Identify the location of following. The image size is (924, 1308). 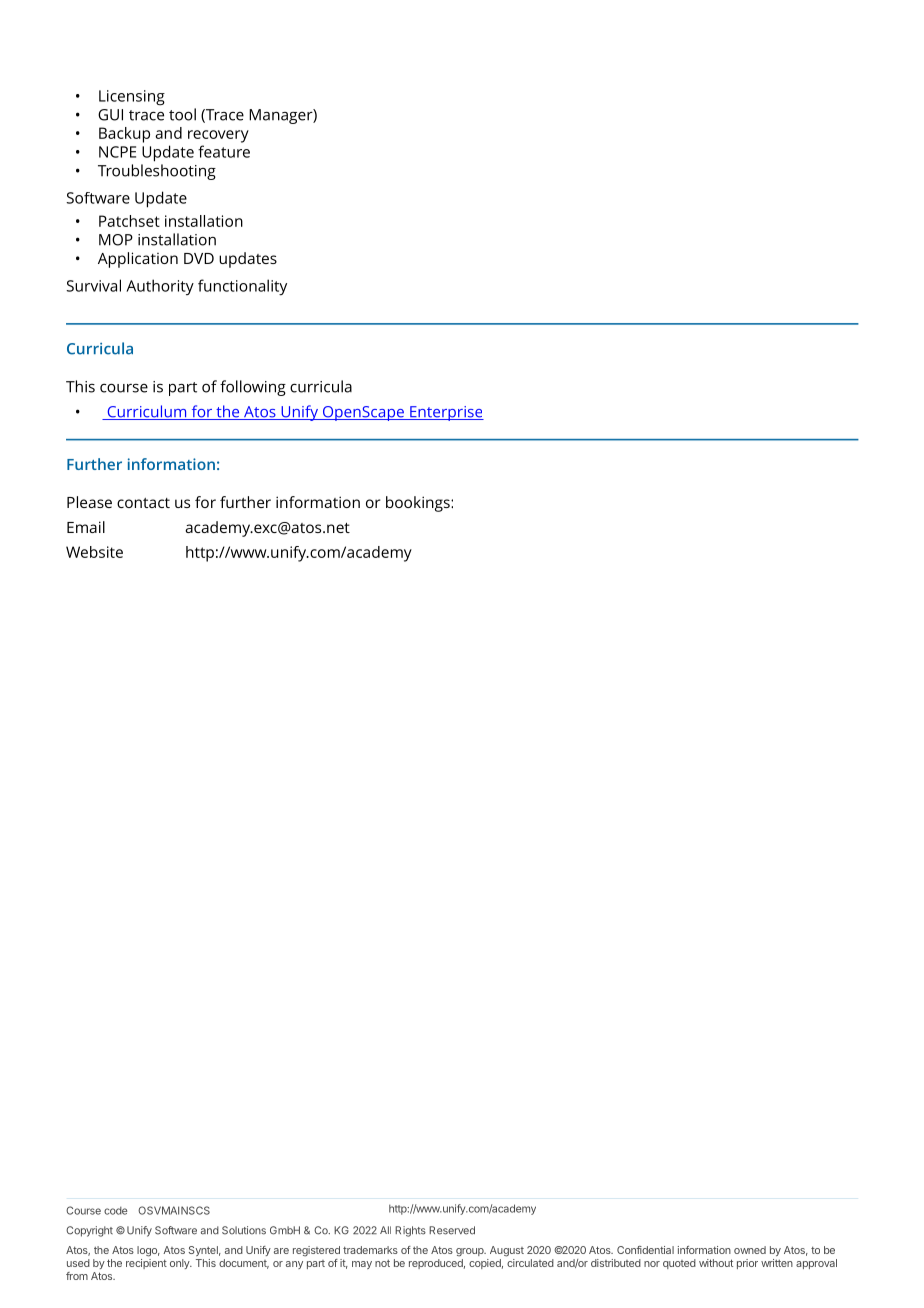
(253, 388).
